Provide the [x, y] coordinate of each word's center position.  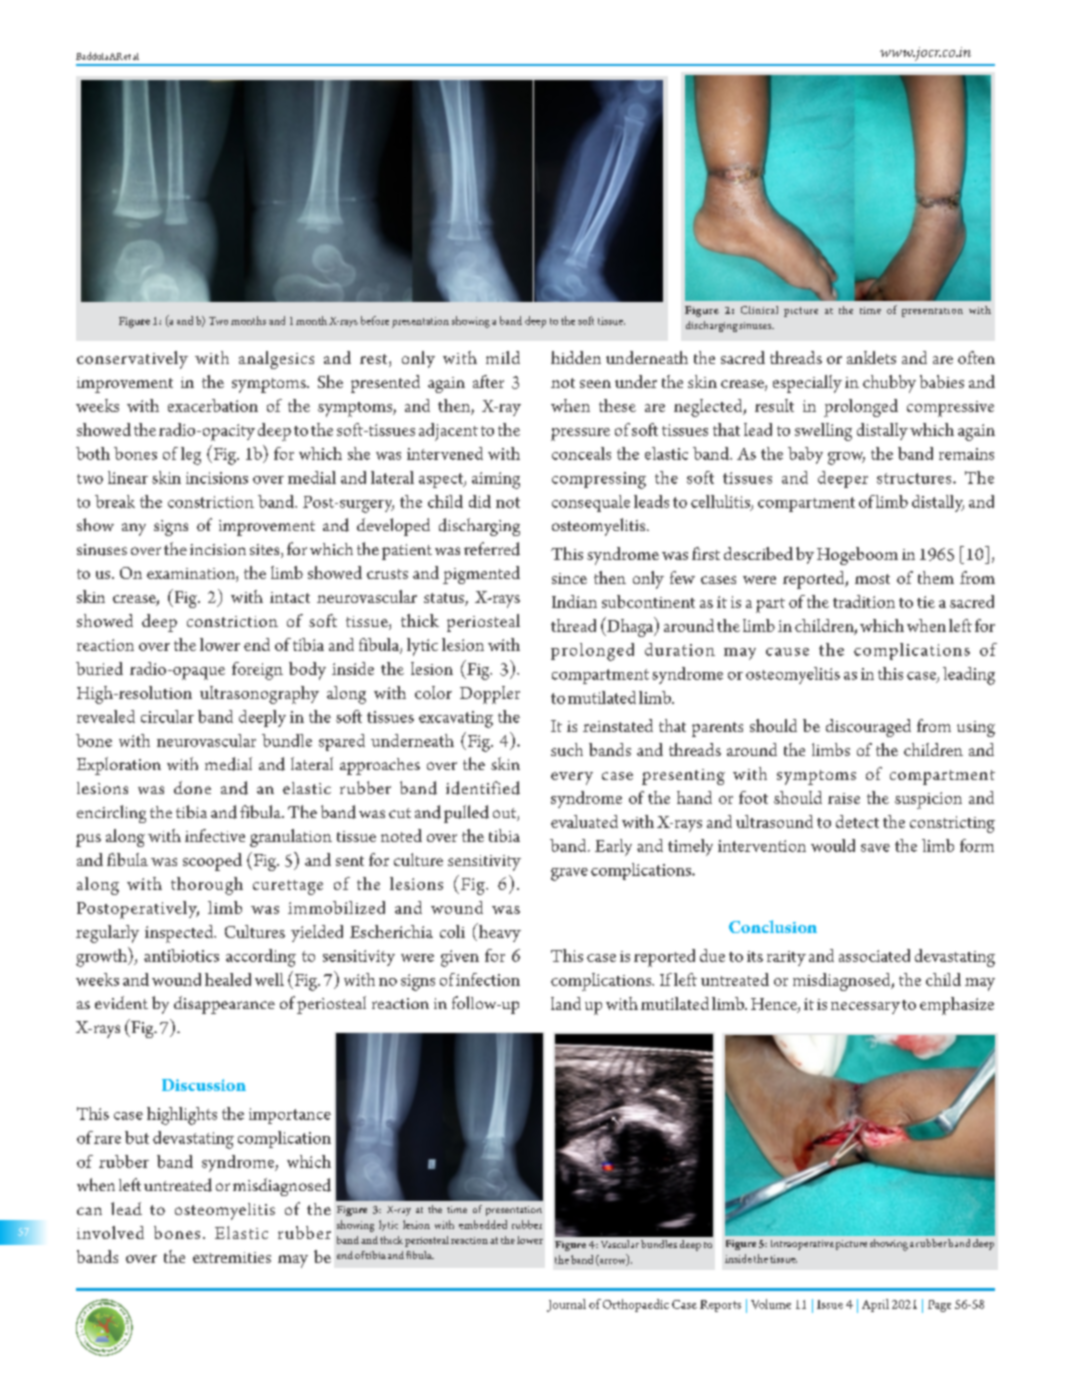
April [875, 1305]
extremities [232, 1257]
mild [503, 357]
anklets [871, 357]
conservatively [132, 360]
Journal [566, 1305]
